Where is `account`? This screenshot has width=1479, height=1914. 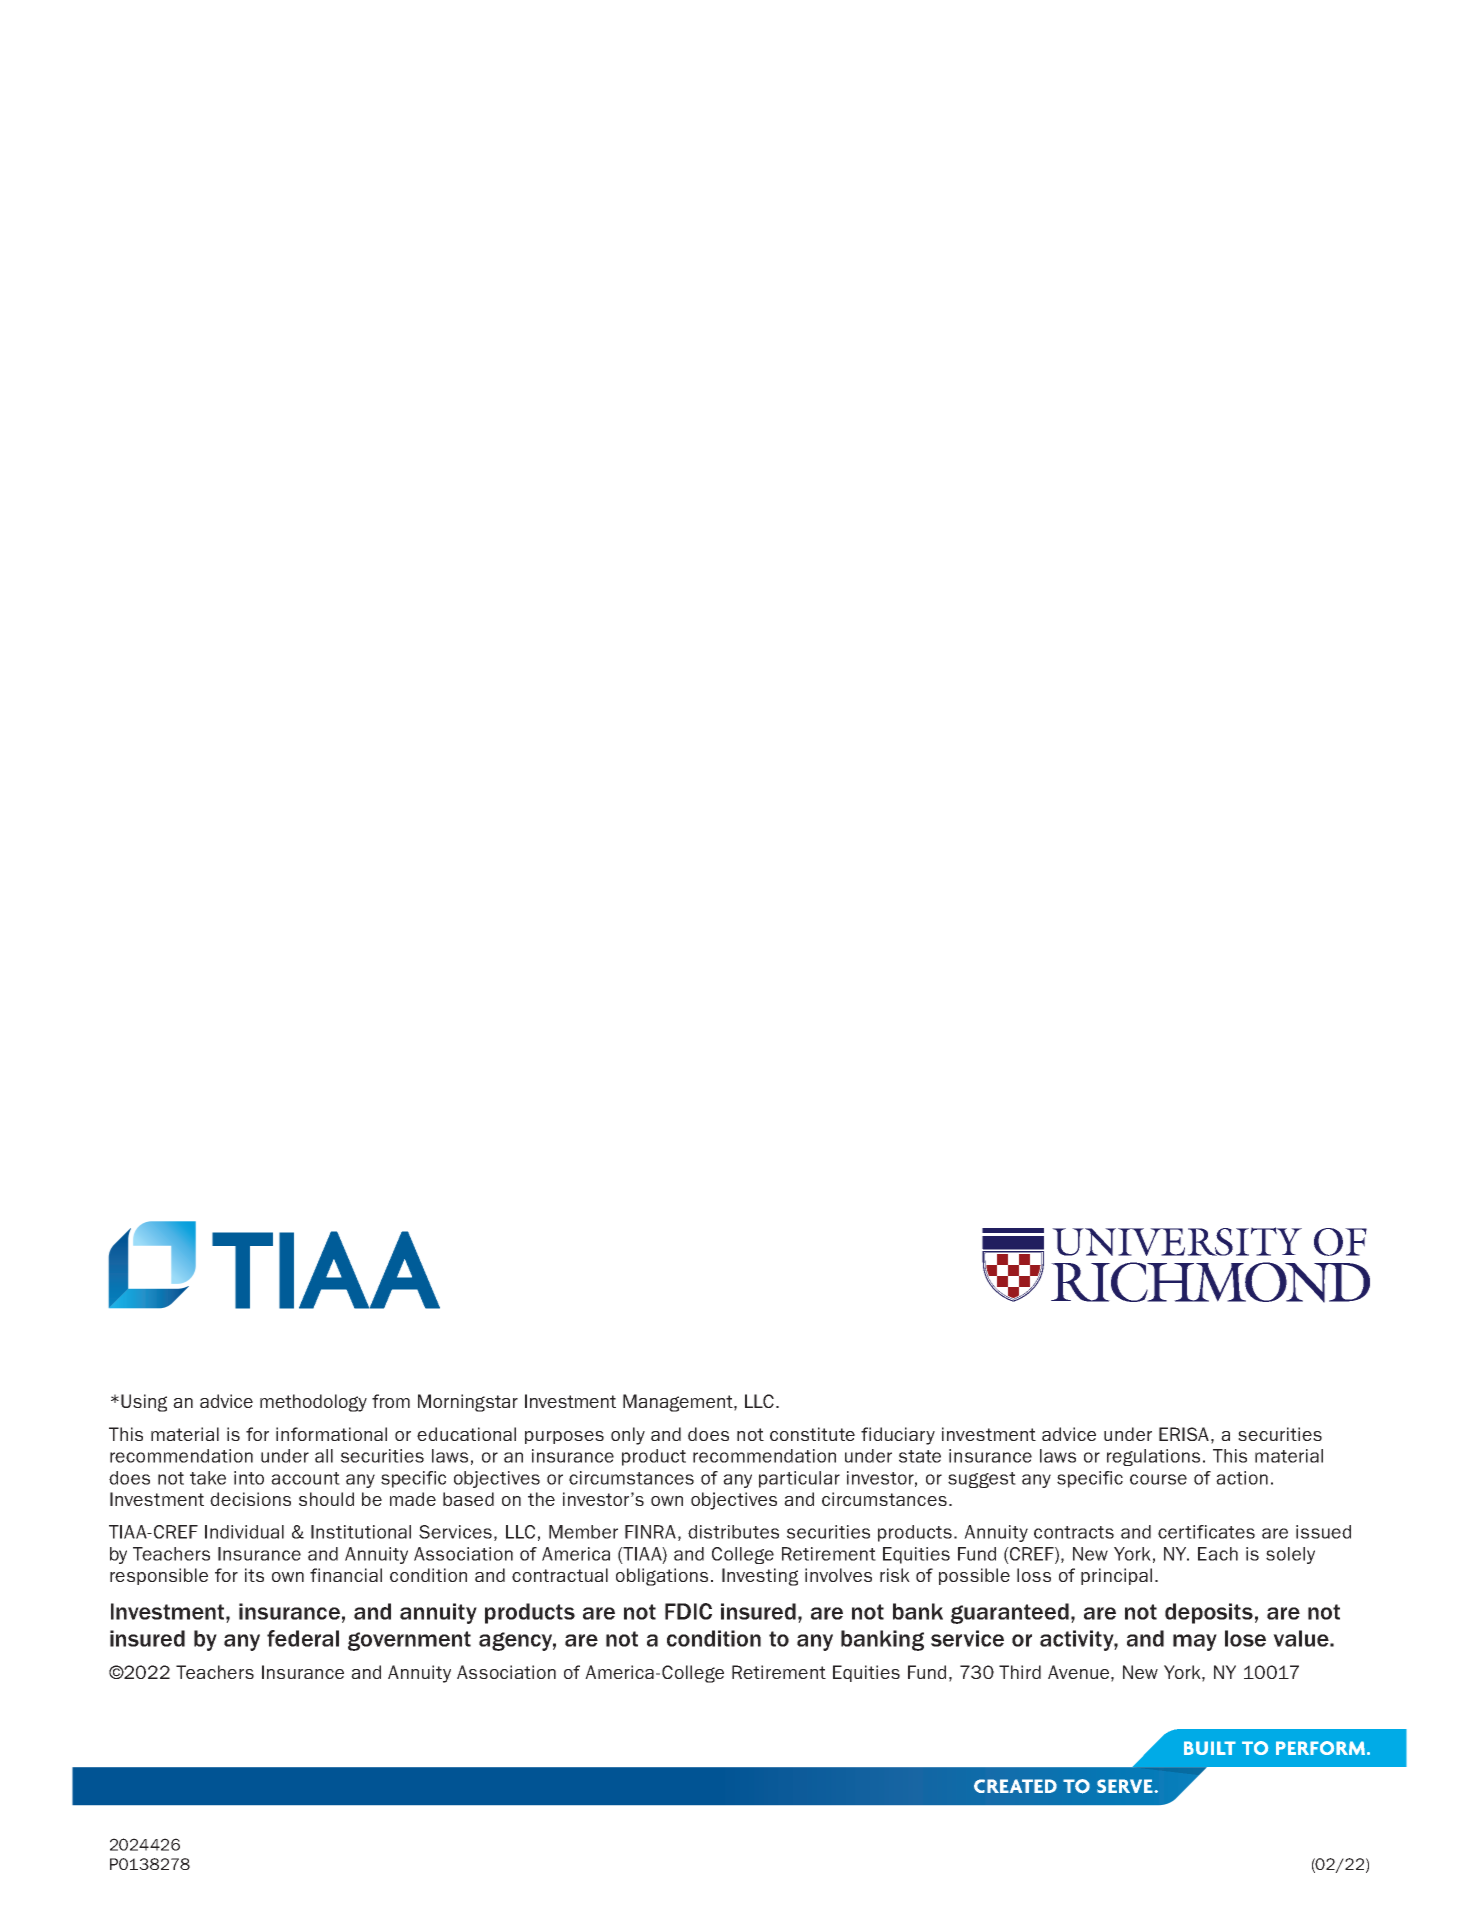 account is located at coordinates (305, 1478).
